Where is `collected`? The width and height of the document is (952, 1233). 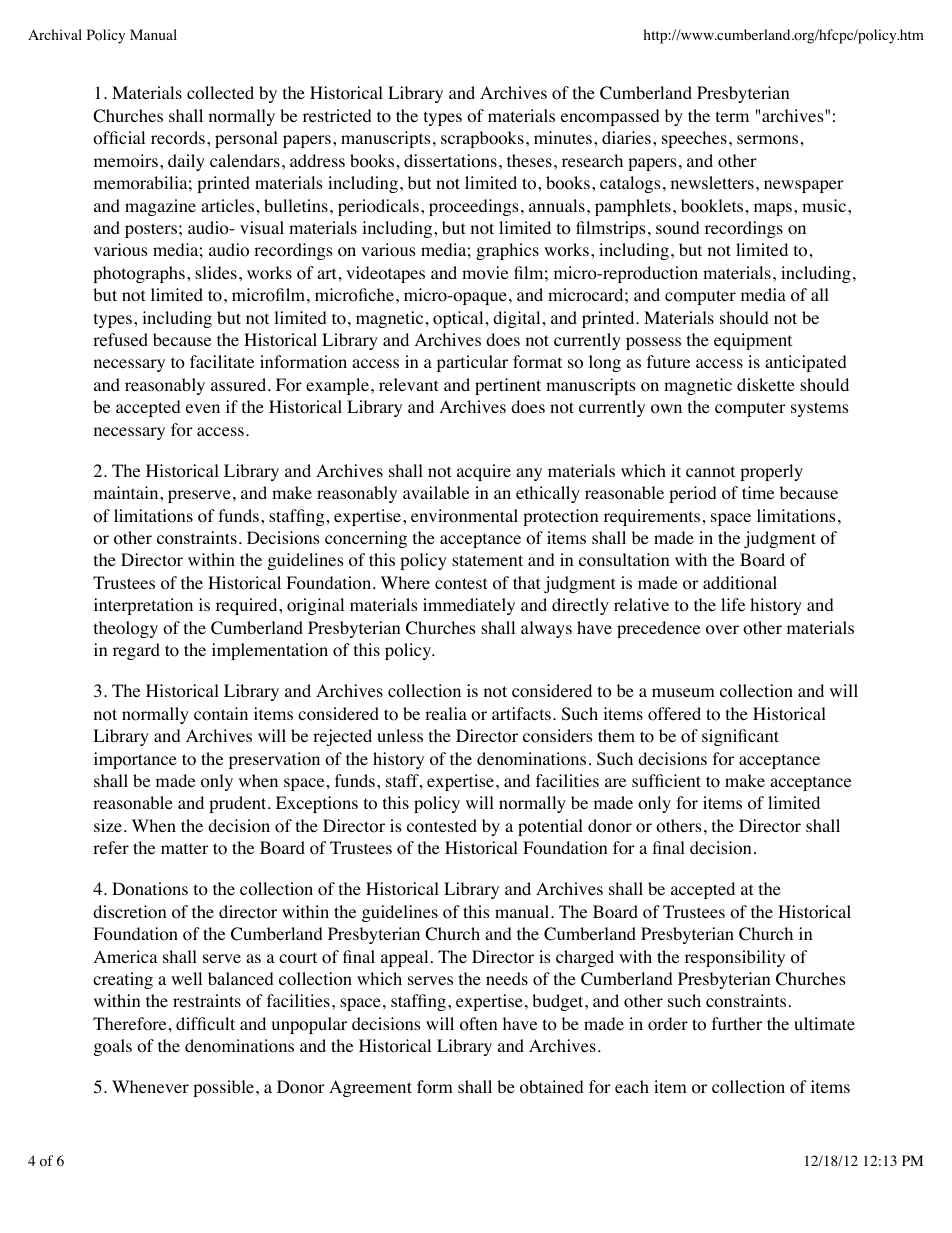 collected is located at coordinates (220, 93).
